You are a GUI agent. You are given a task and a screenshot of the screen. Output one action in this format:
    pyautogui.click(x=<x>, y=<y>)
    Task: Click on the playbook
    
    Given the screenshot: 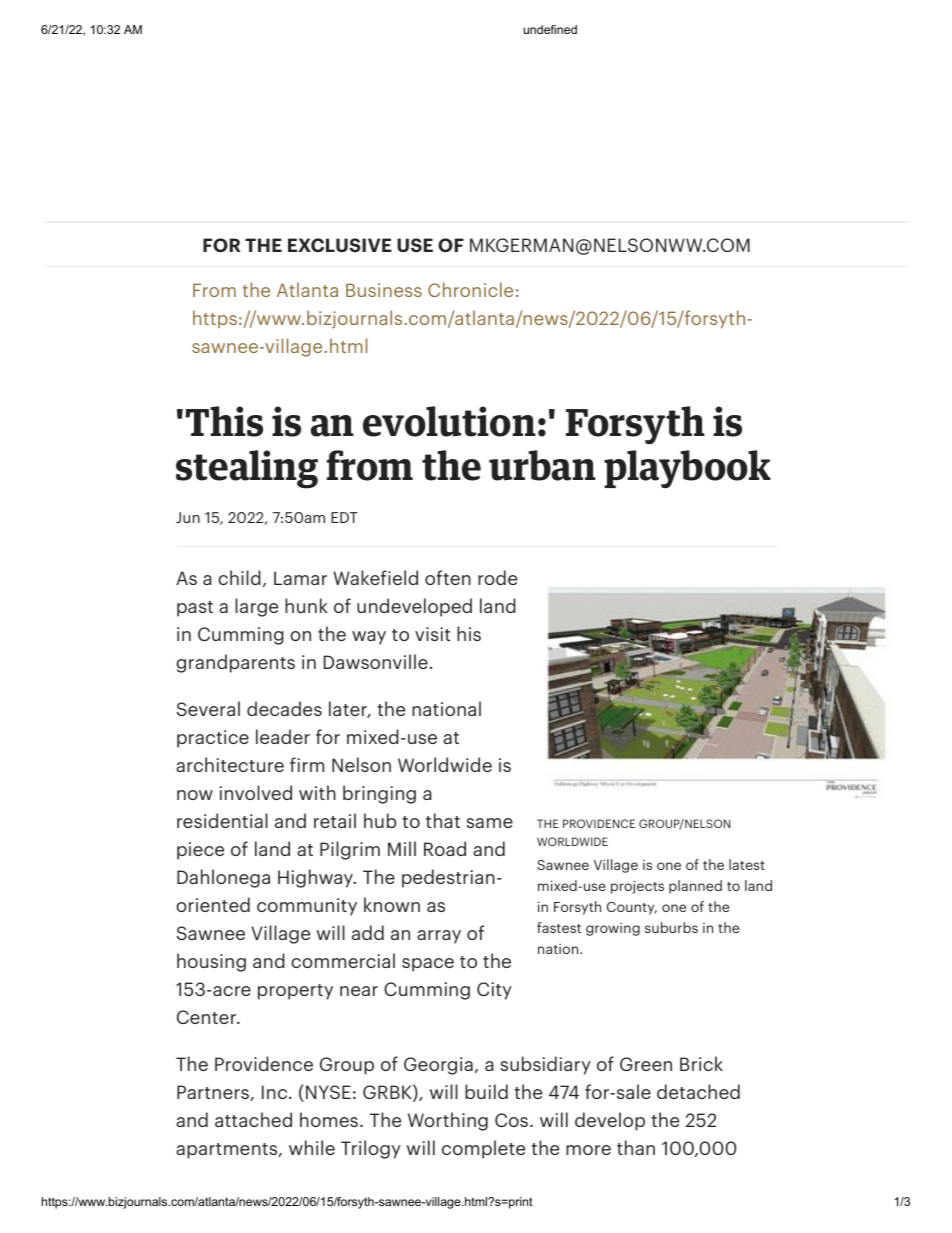 What is the action you would take?
    pyautogui.click(x=687, y=469)
